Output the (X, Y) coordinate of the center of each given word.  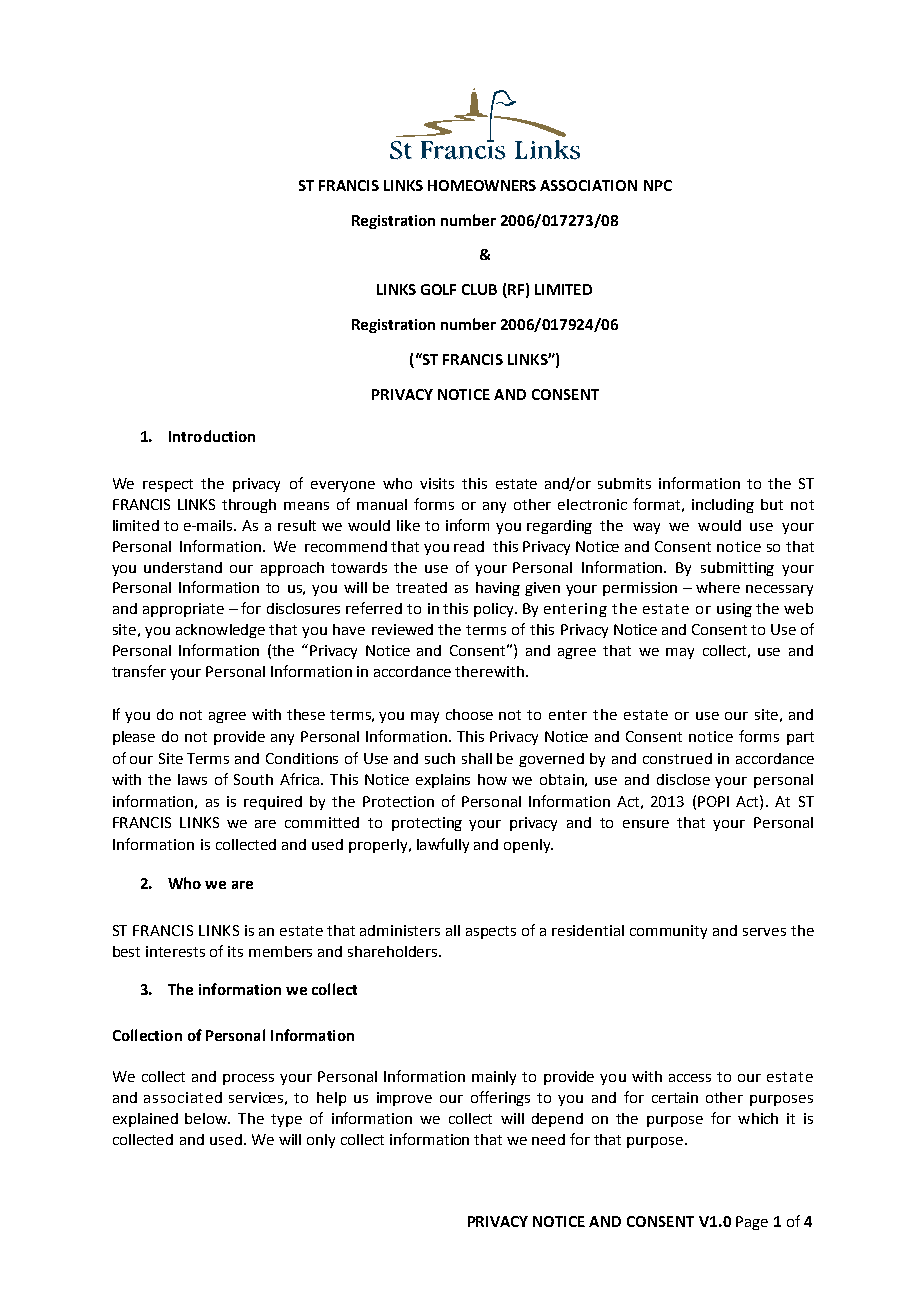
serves (764, 932)
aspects (491, 932)
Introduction (212, 436)
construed (677, 758)
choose (469, 714)
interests (175, 951)
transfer (139, 671)
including (723, 506)
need (548, 1139)
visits (437, 483)
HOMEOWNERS (482, 185)
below (207, 1118)
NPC (658, 185)
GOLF (438, 289)
